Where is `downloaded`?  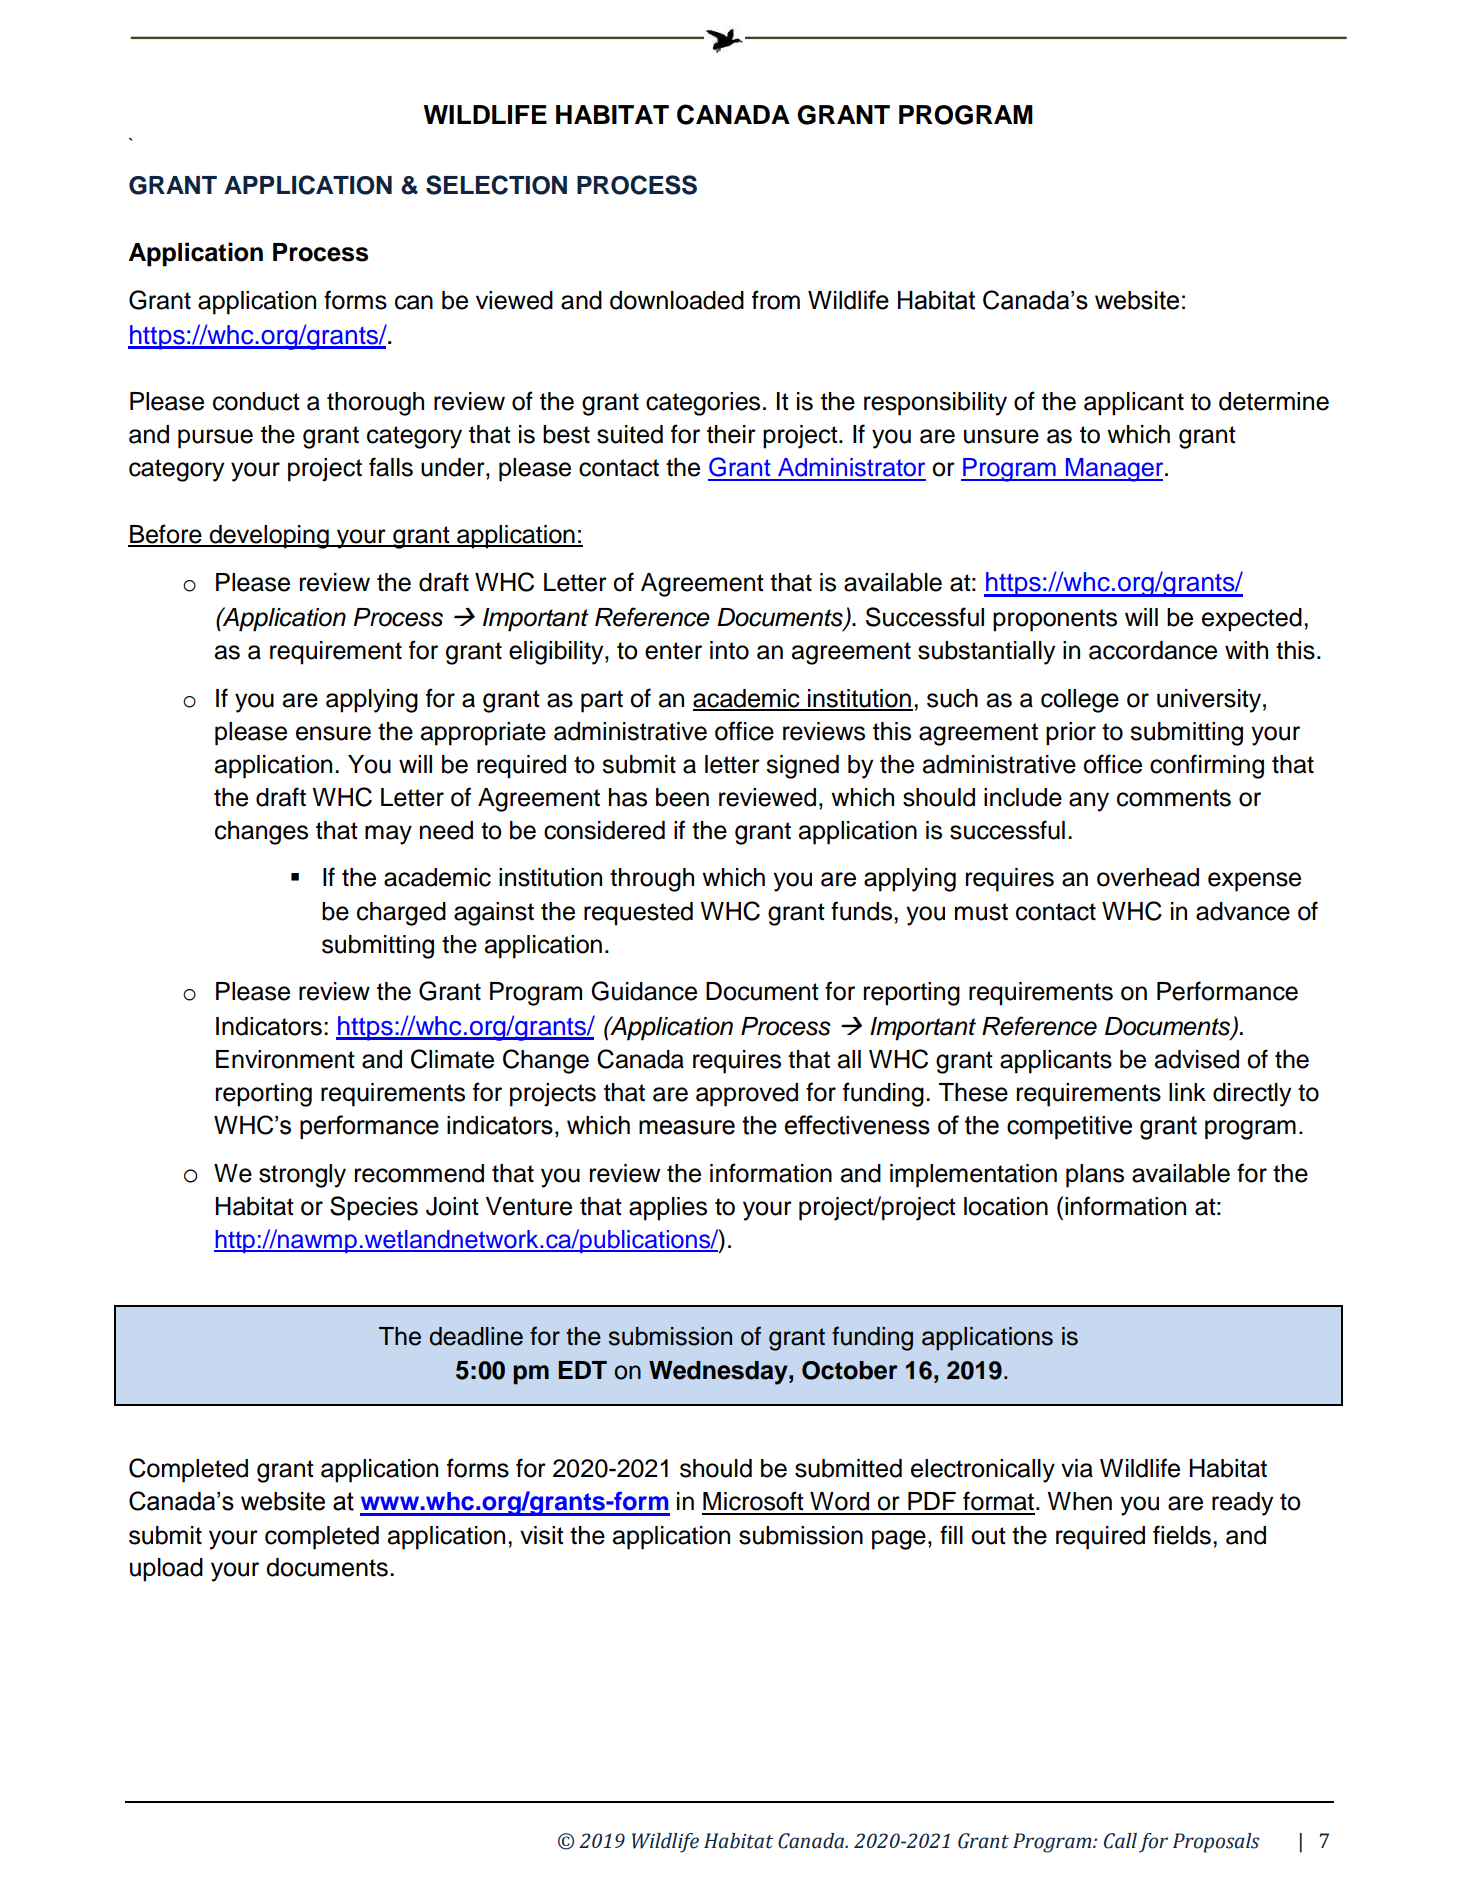
downloaded is located at coordinates (677, 300).
